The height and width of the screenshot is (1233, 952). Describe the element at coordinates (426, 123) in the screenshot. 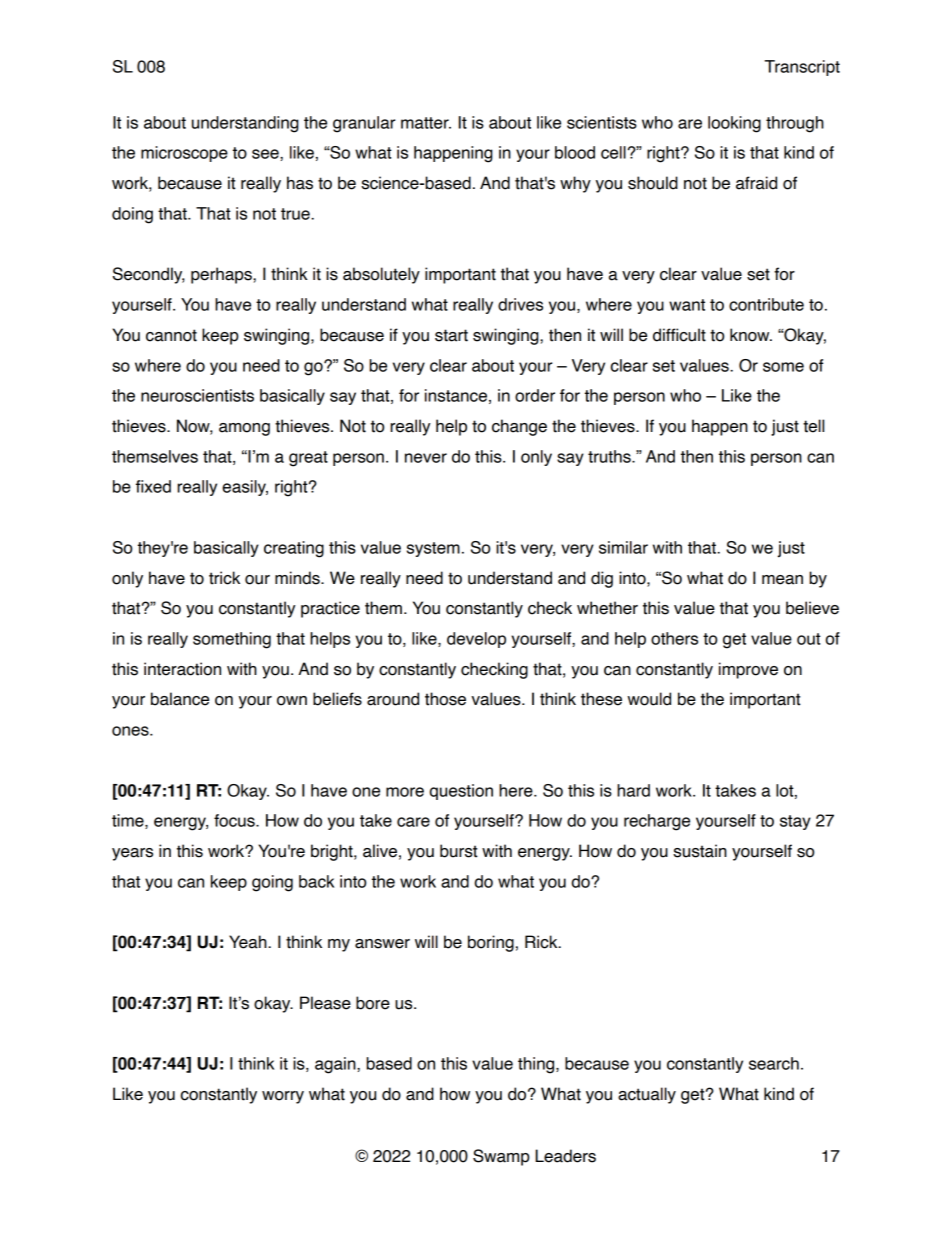

I see `matter` at that location.
